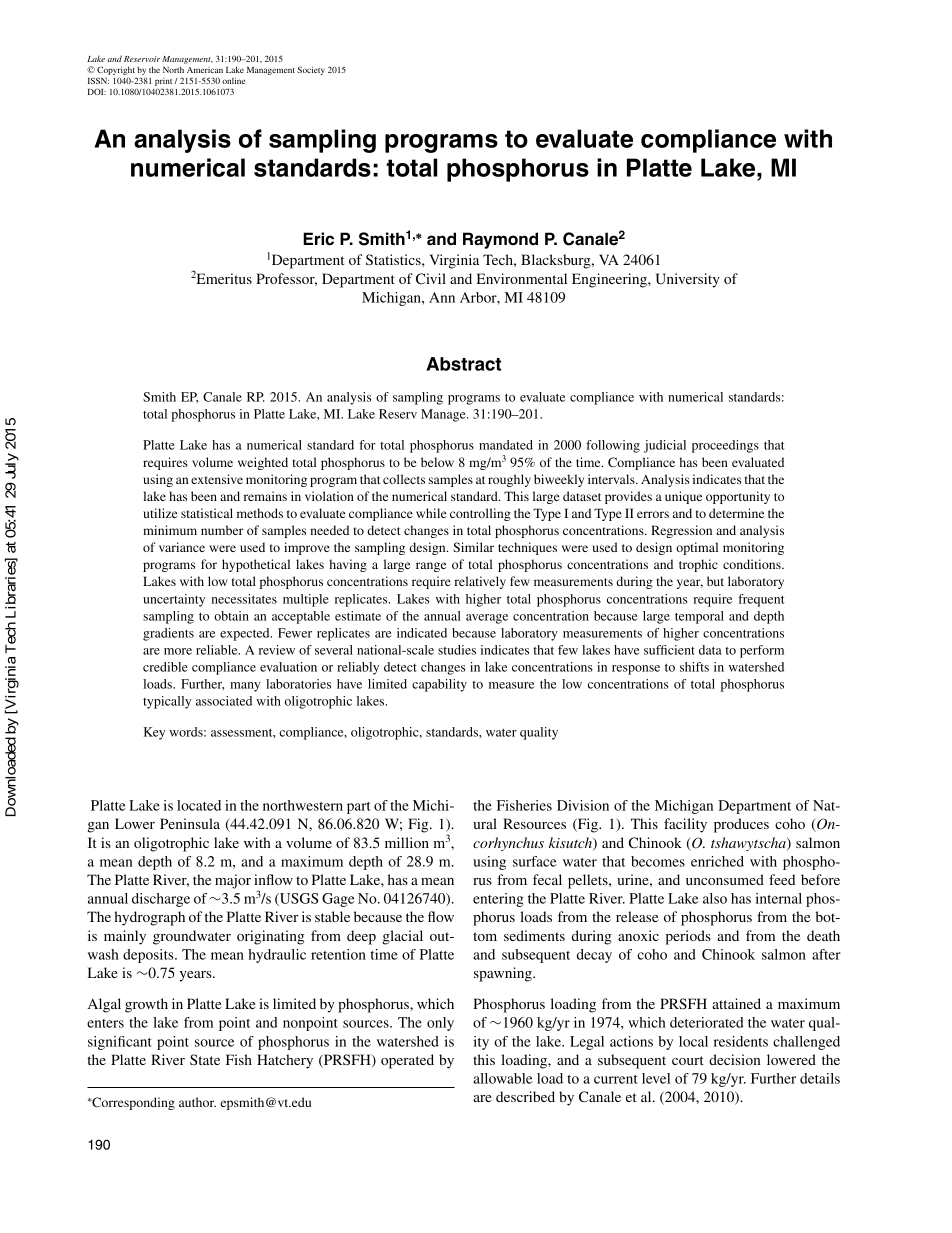 The width and height of the document is (952, 1233). What do you see at coordinates (688, 280) in the document?
I see `University` at bounding box center [688, 280].
